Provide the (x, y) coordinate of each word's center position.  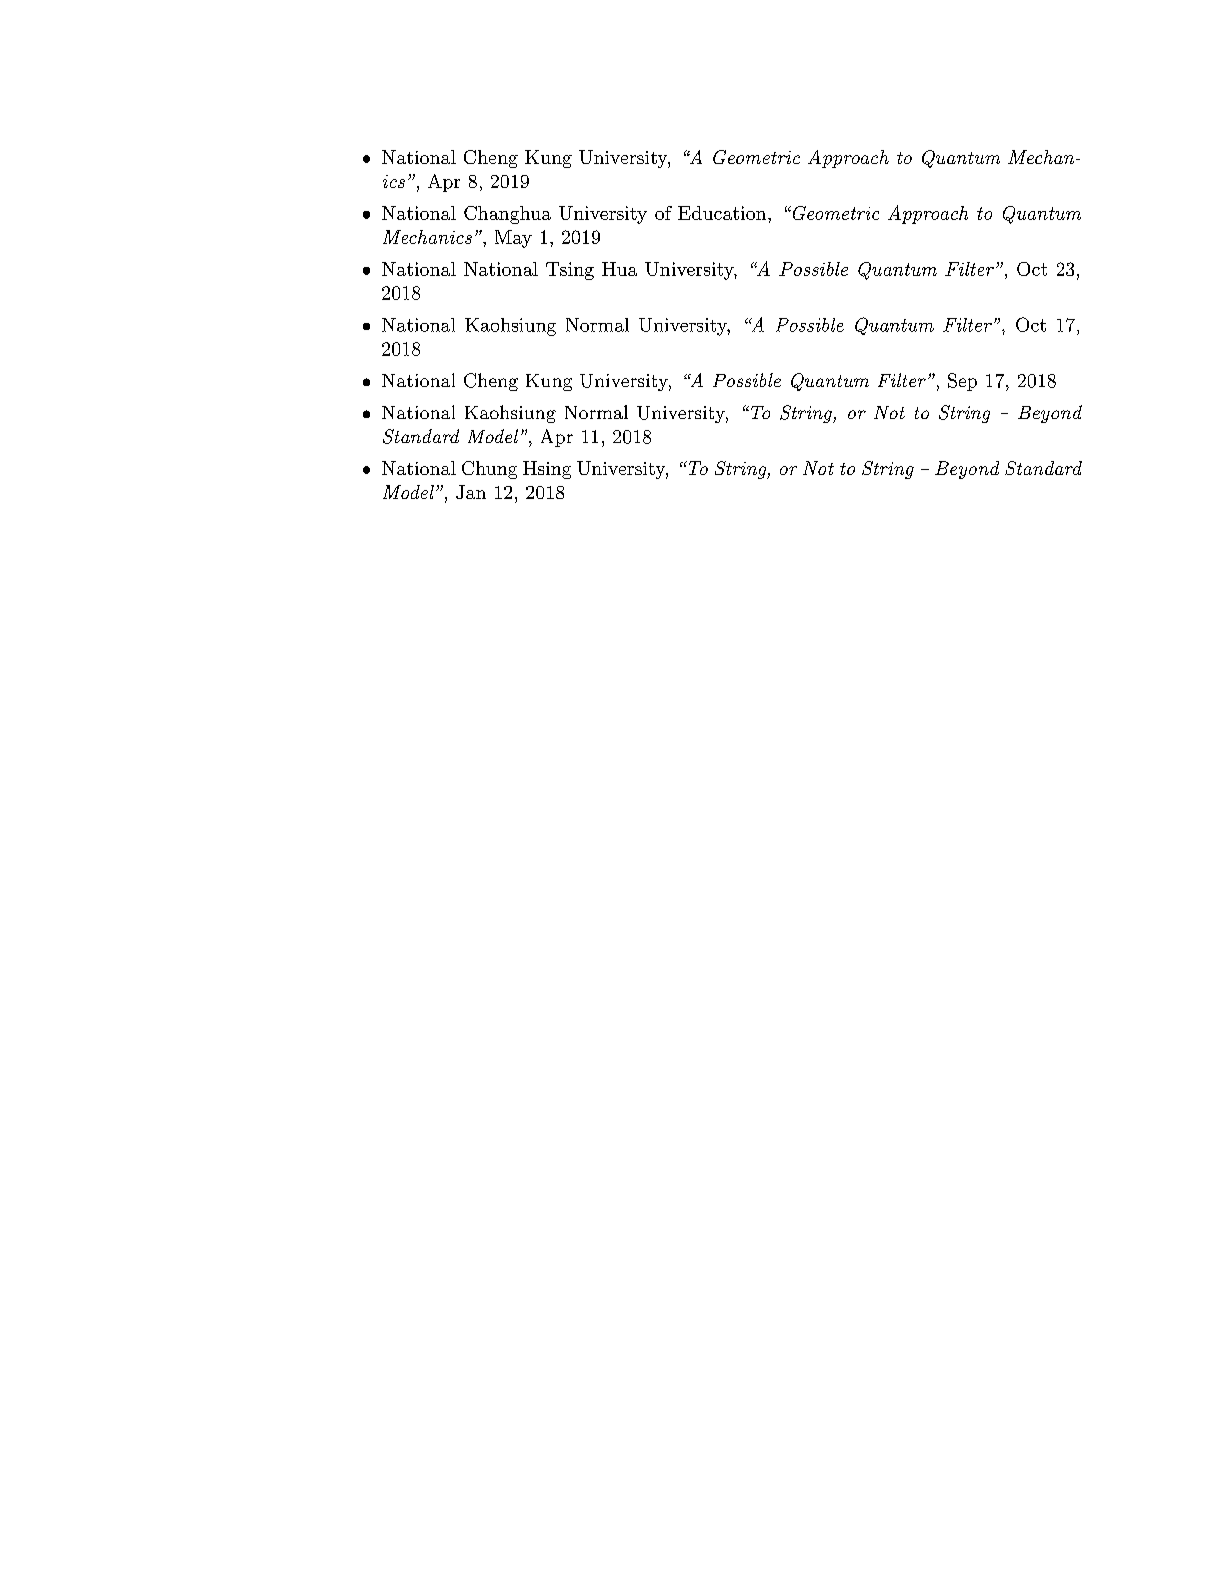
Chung (489, 470)
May (513, 239)
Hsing (547, 470)
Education (722, 213)
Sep (962, 382)
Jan (471, 492)
